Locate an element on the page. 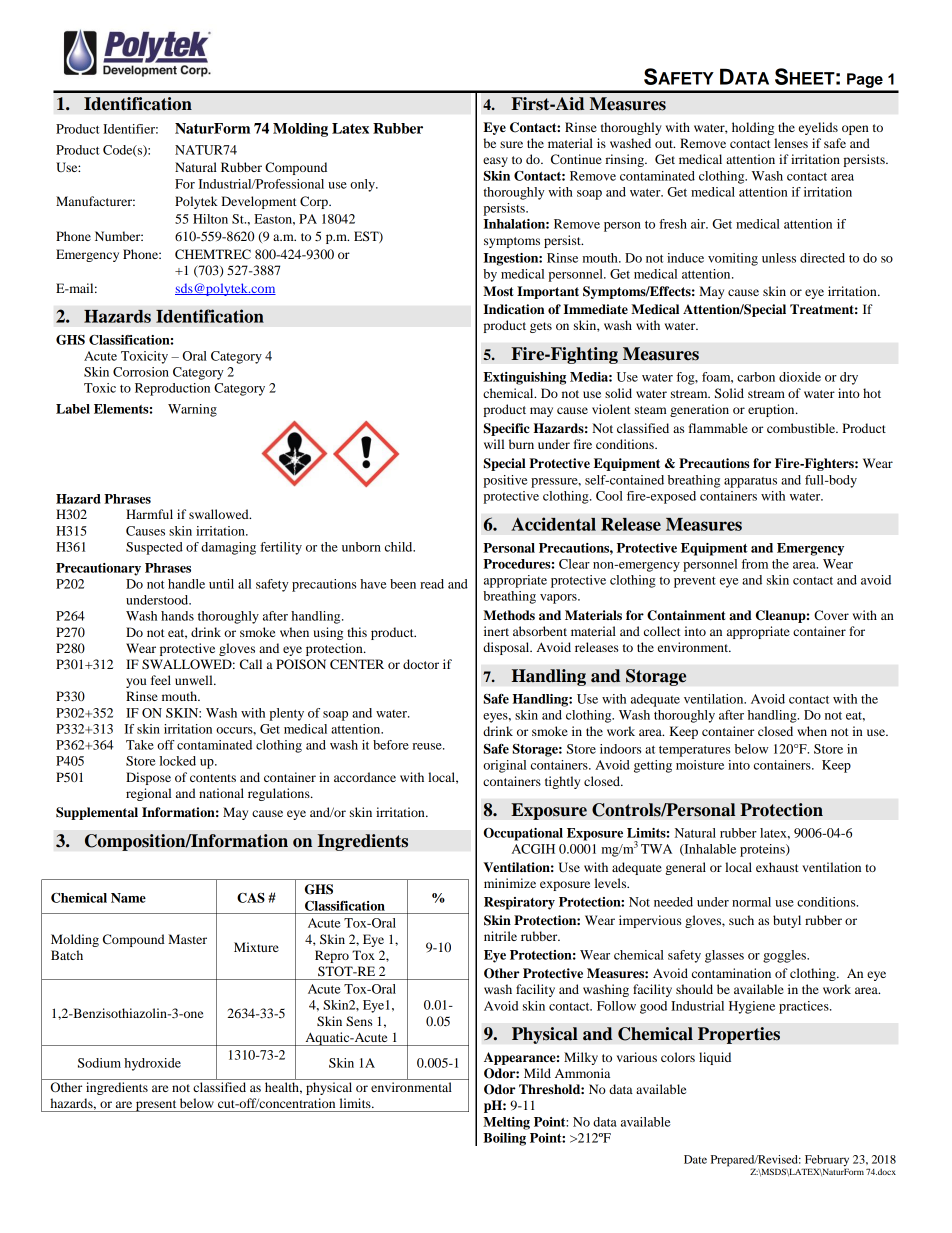 This page has width=952, height=1233. positive is located at coordinates (505, 481).
